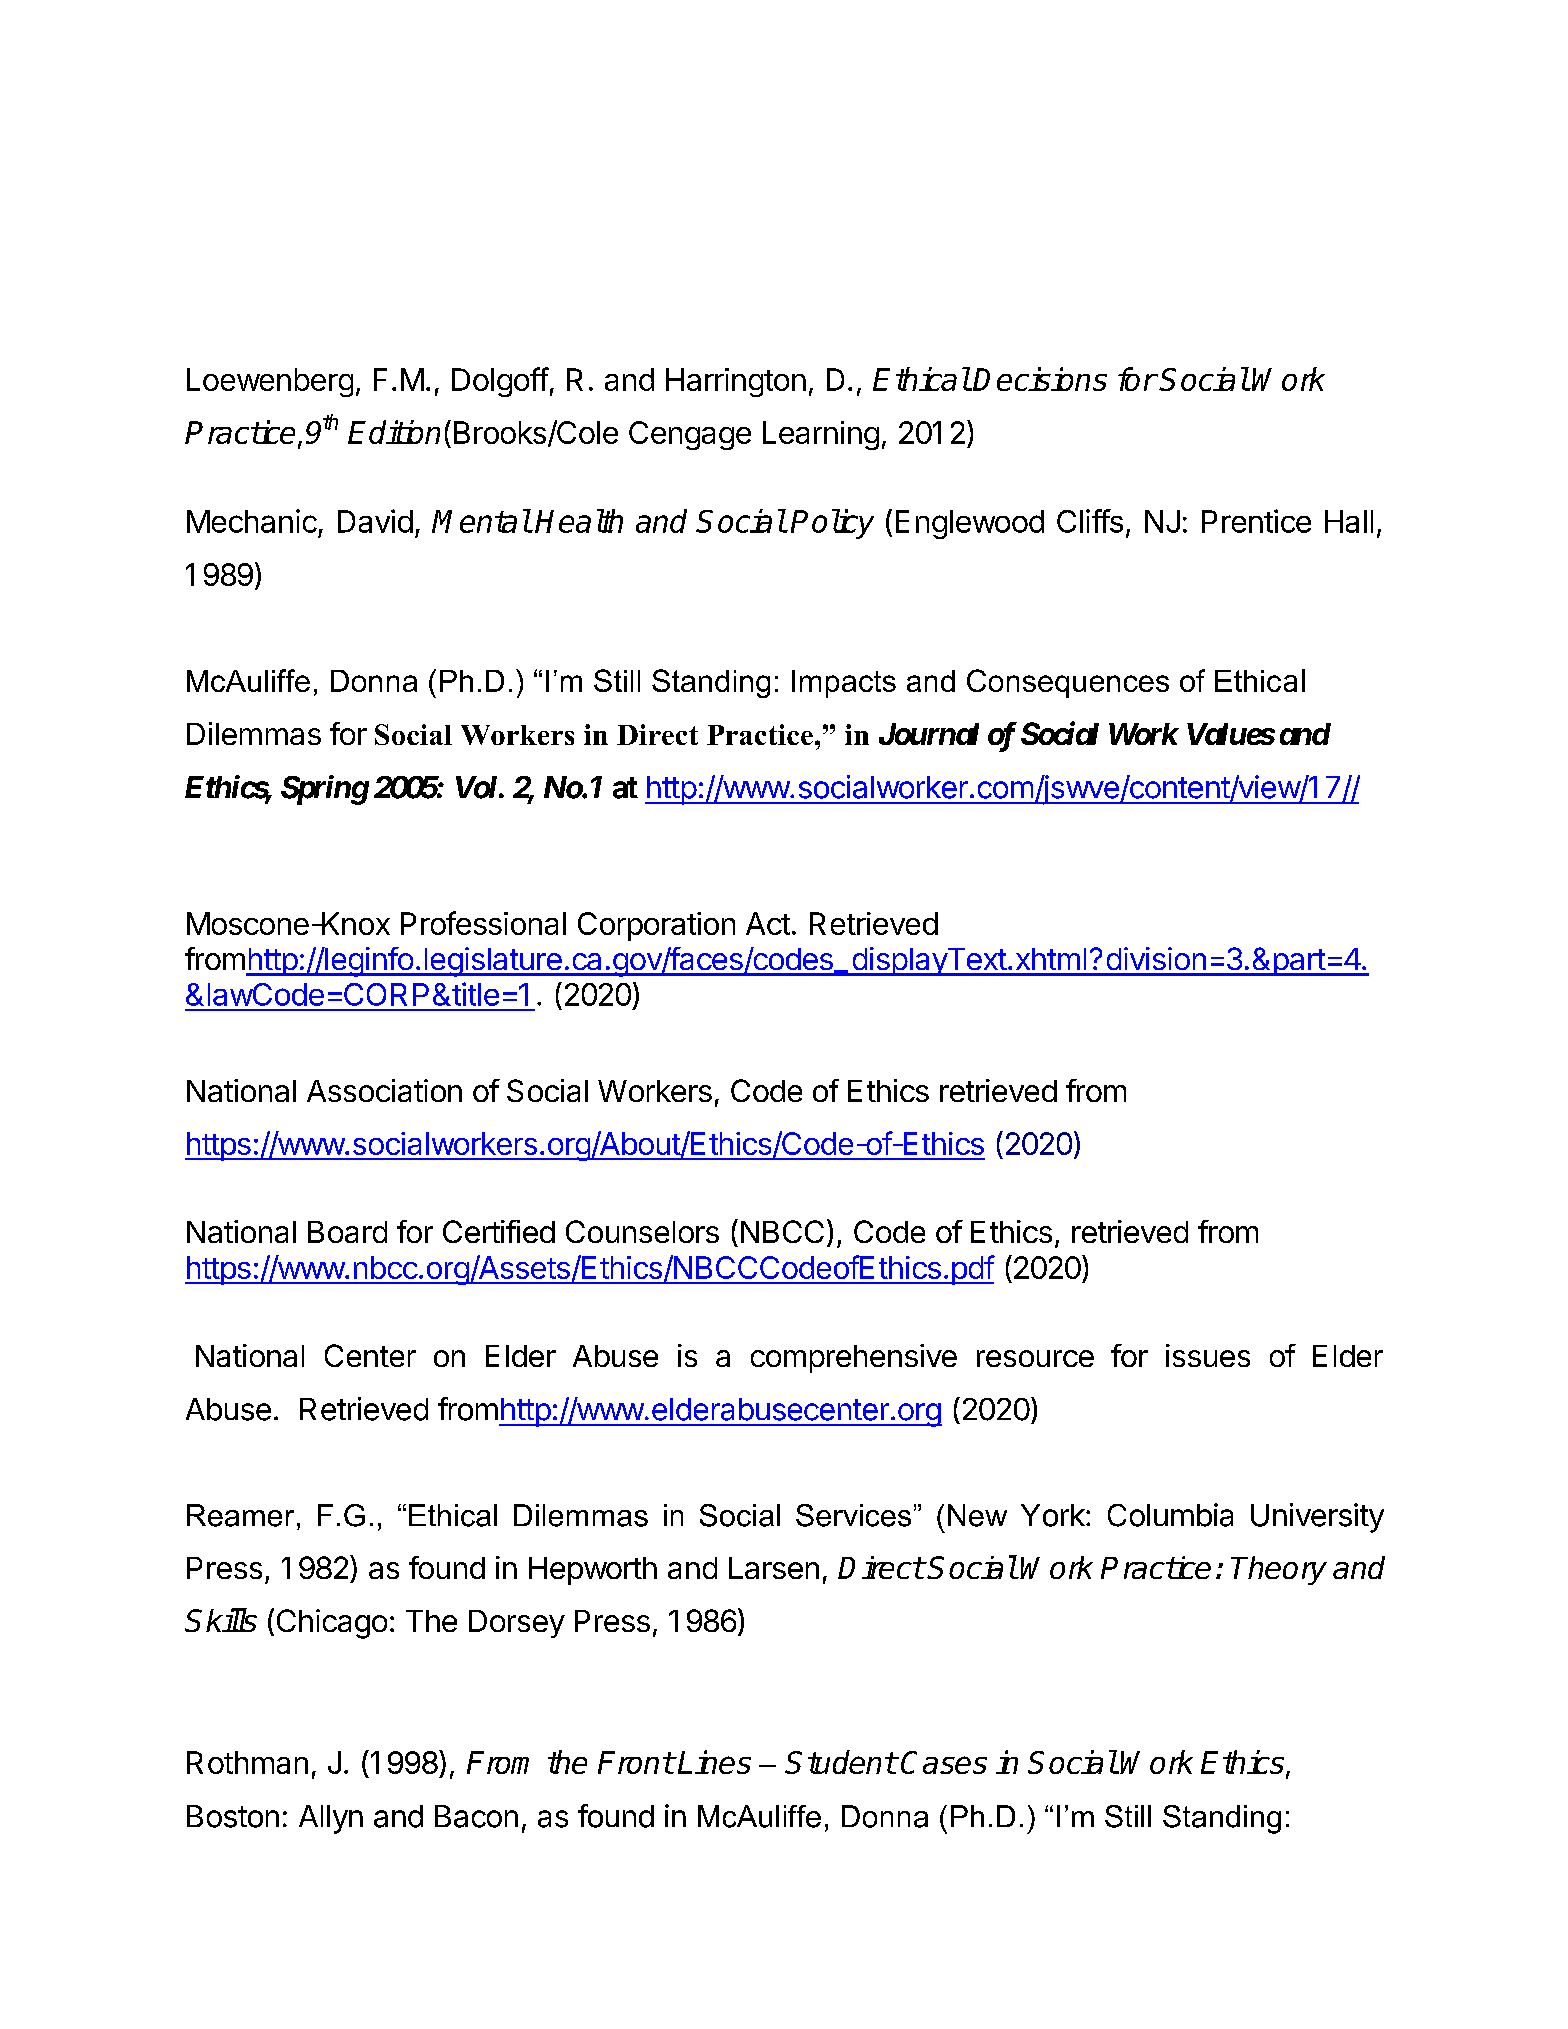 The height and width of the document is (2029, 1568). What do you see at coordinates (642, 1231) in the document?
I see `Counselors` at bounding box center [642, 1231].
